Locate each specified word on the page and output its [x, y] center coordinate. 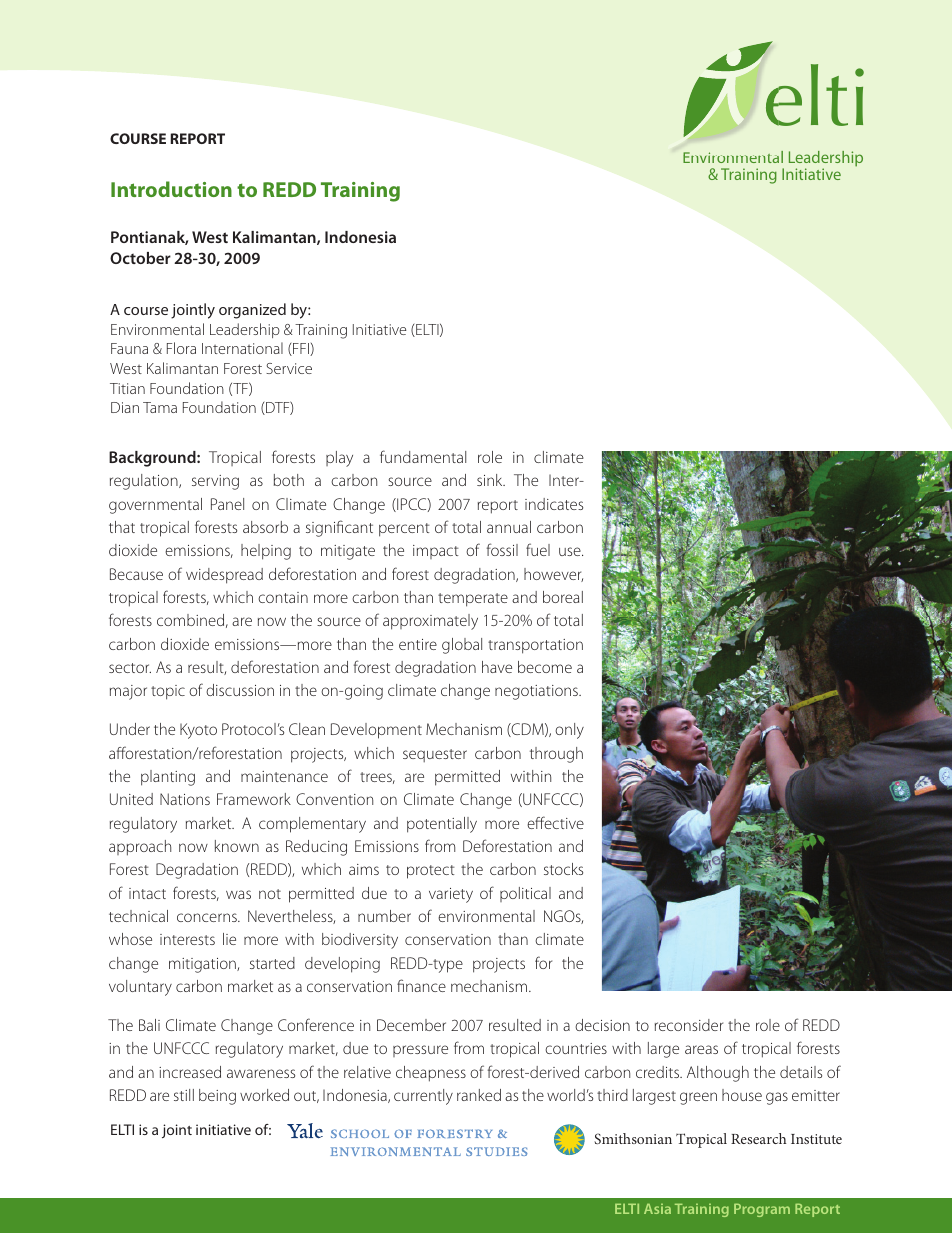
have [497, 667]
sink [491, 480]
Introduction [171, 189]
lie [229, 939]
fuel [538, 549]
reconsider [689, 1025]
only [569, 731]
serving [215, 482]
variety [451, 895]
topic [168, 692]
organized [252, 311]
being [217, 1097]
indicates [554, 504]
